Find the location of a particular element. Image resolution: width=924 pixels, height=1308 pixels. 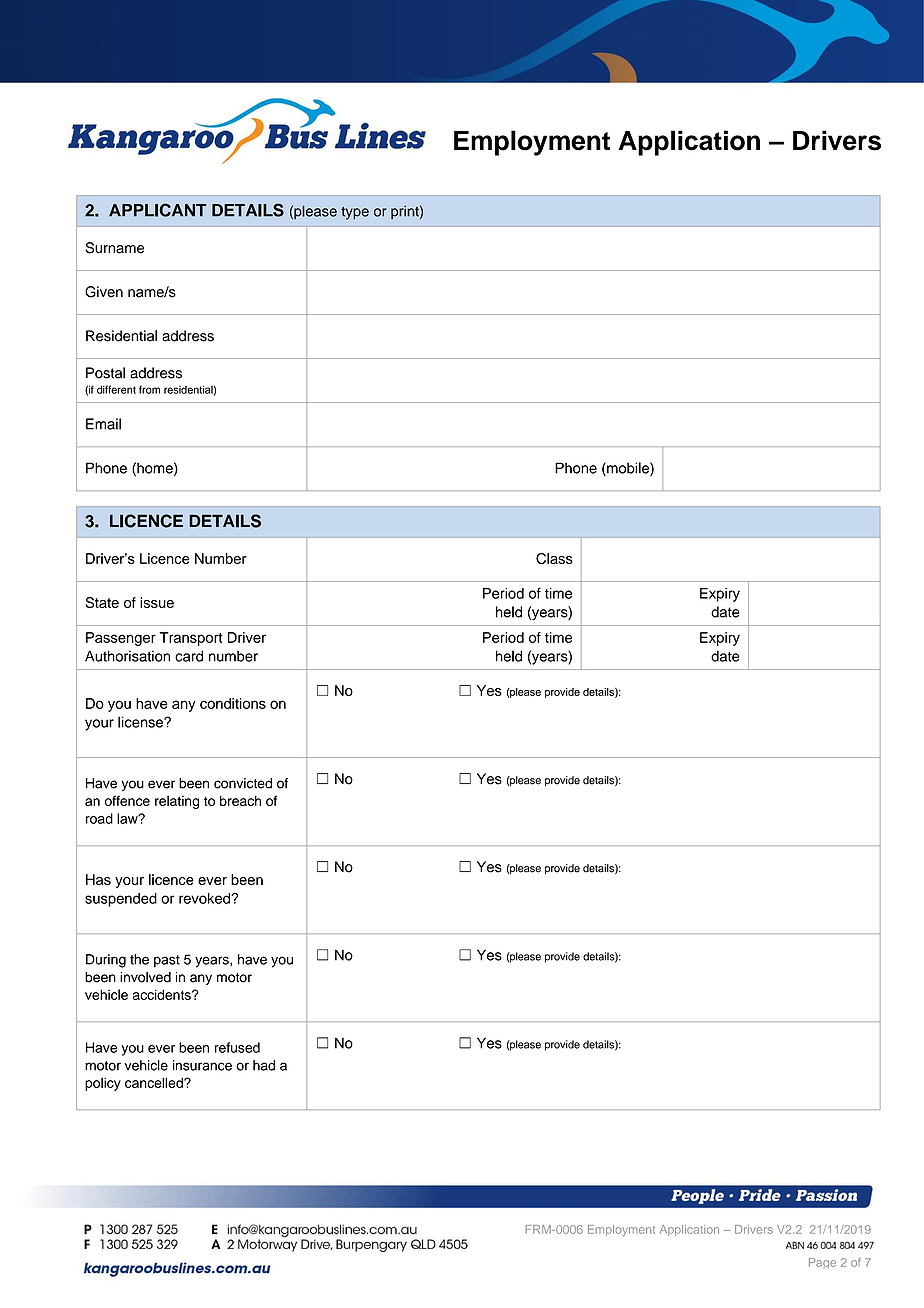

different is located at coordinates (116, 389).
